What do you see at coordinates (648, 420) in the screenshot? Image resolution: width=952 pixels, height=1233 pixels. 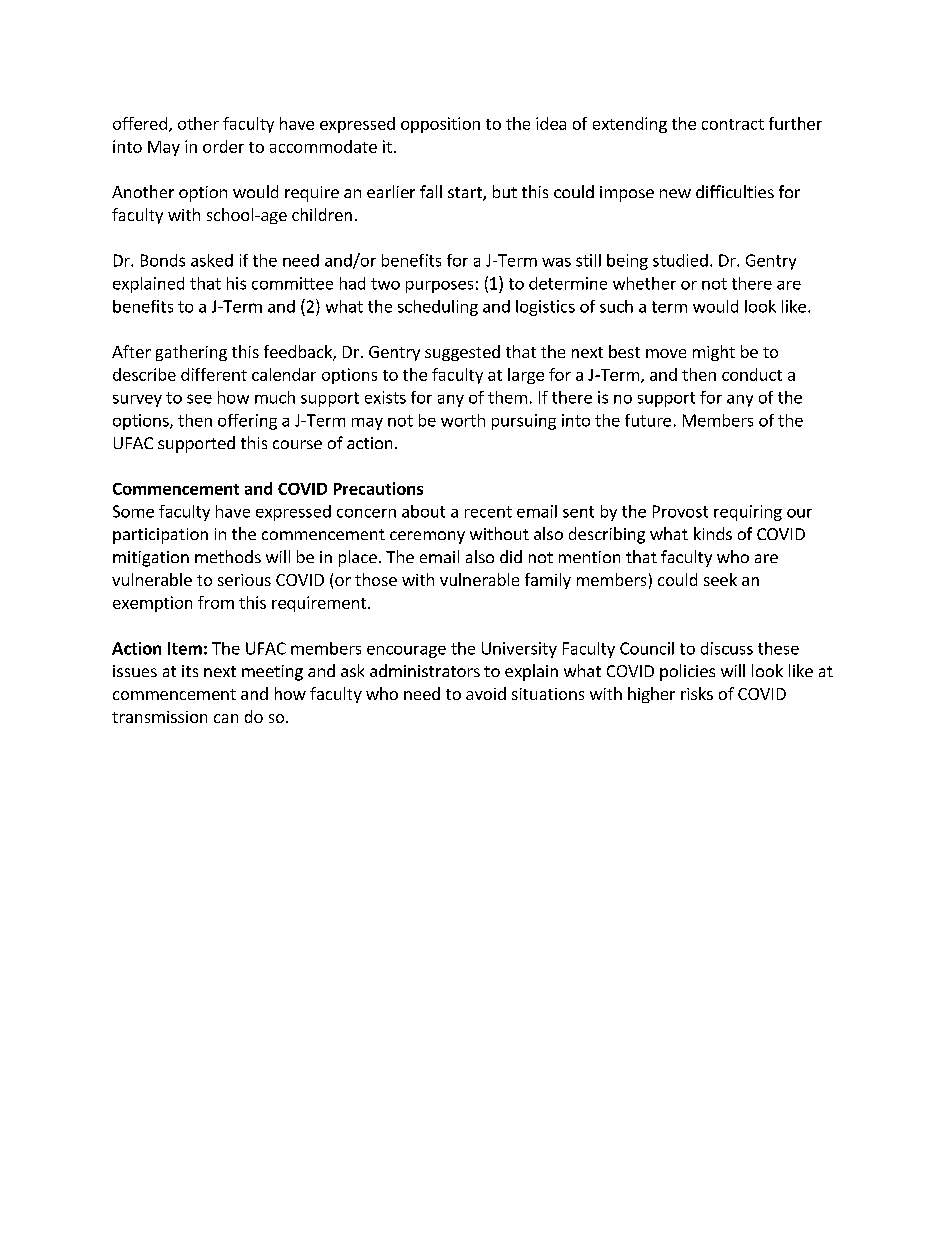 I see `future` at bounding box center [648, 420].
